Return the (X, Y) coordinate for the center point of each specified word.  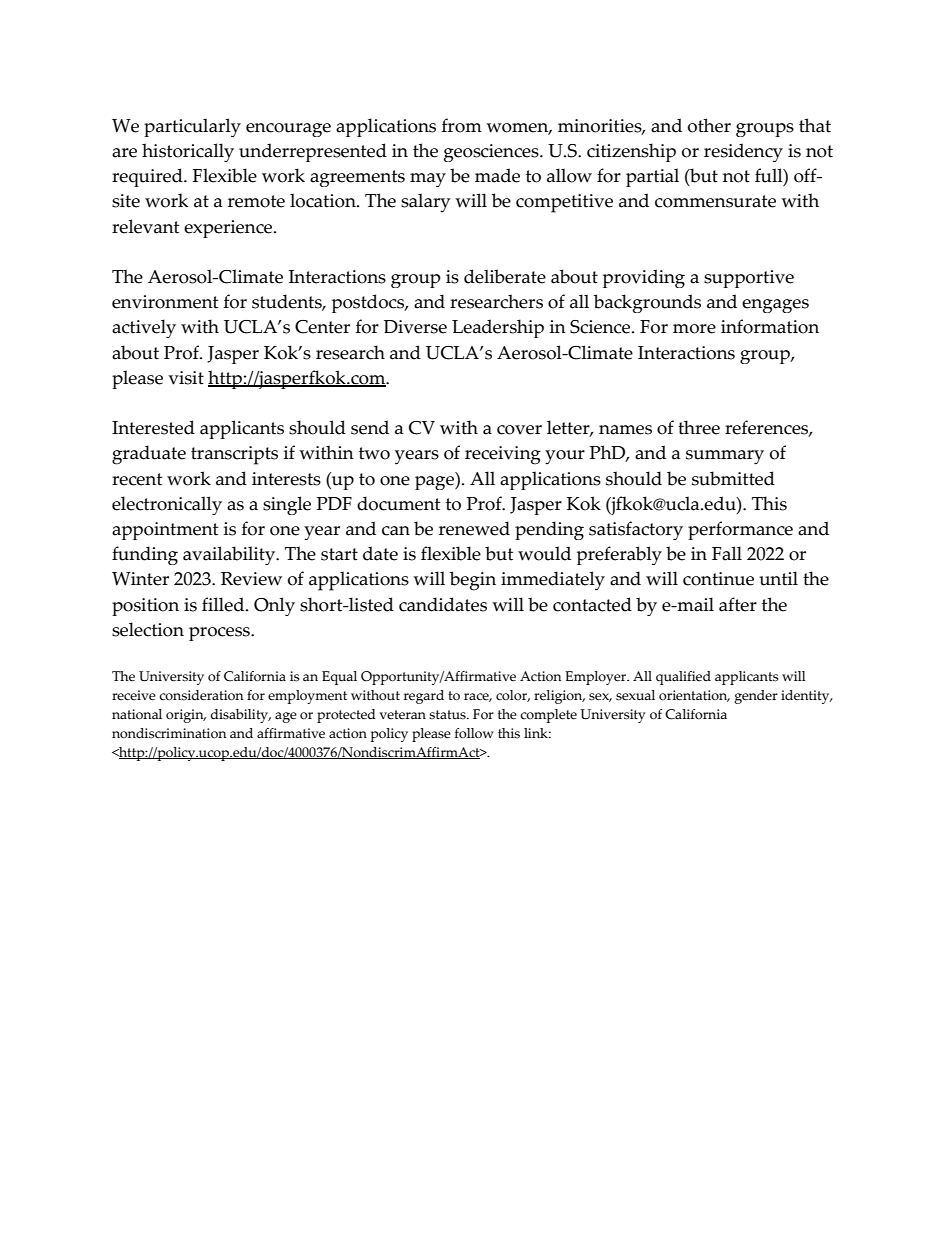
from (462, 125)
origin (186, 716)
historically (188, 152)
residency (743, 152)
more (694, 329)
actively (144, 328)
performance (740, 530)
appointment (165, 531)
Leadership (498, 328)
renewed (474, 528)
